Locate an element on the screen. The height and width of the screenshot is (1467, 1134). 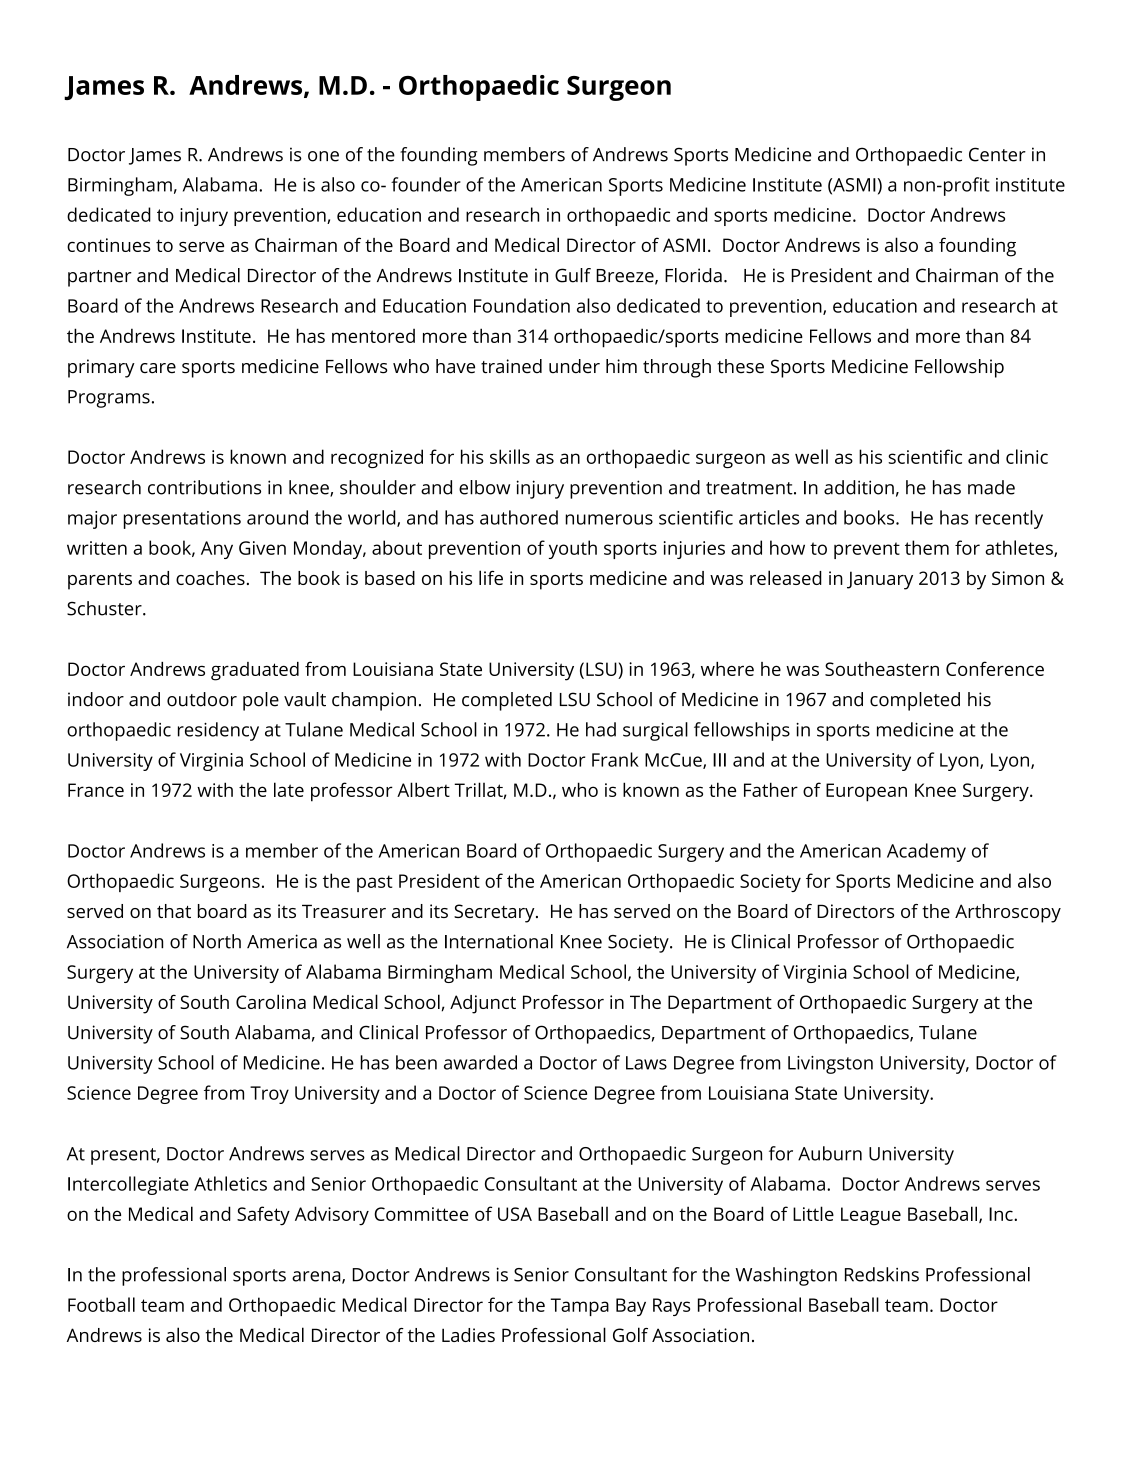
addition is located at coordinates (859, 487).
